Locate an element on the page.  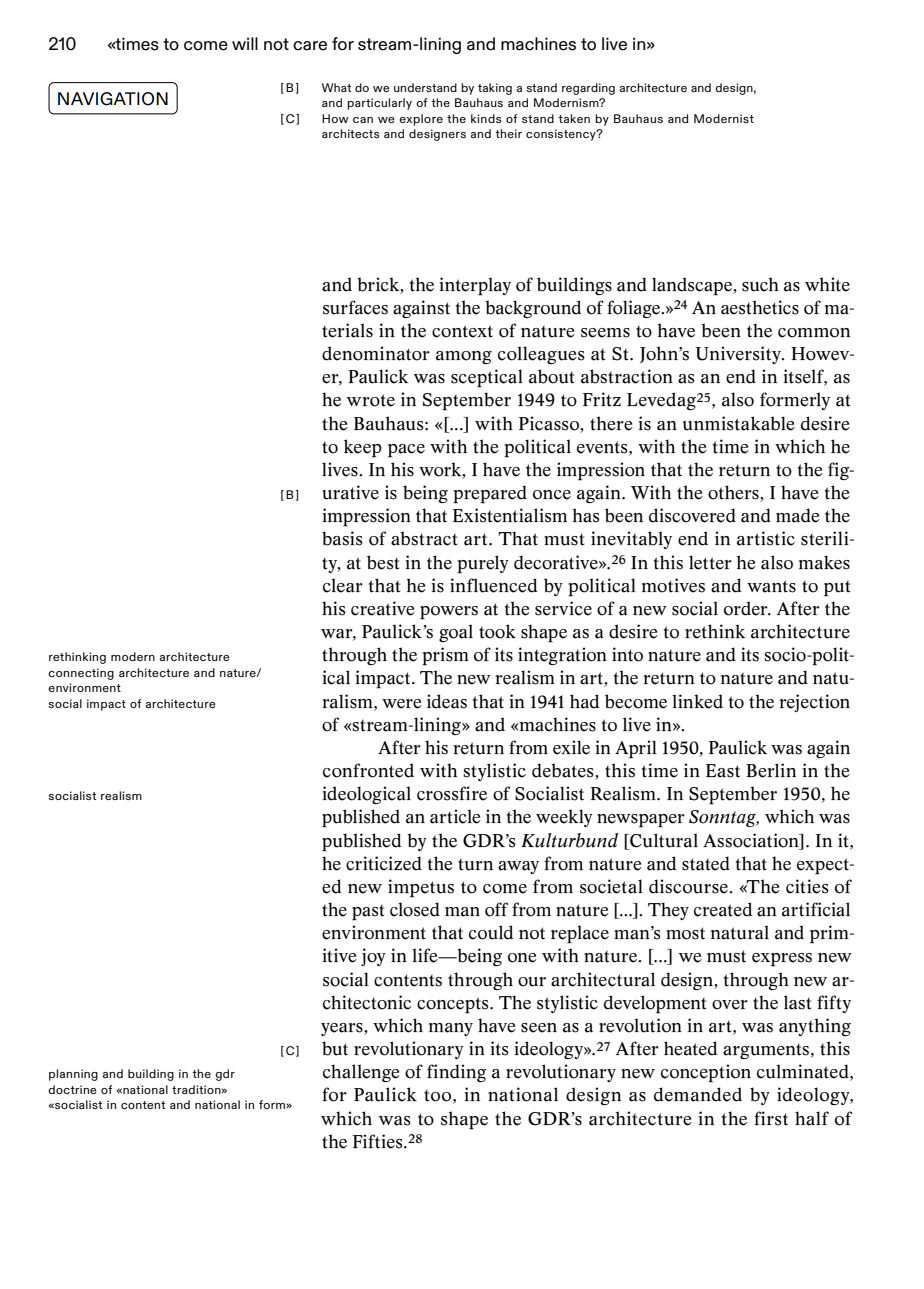
purely is located at coordinates (483, 564).
